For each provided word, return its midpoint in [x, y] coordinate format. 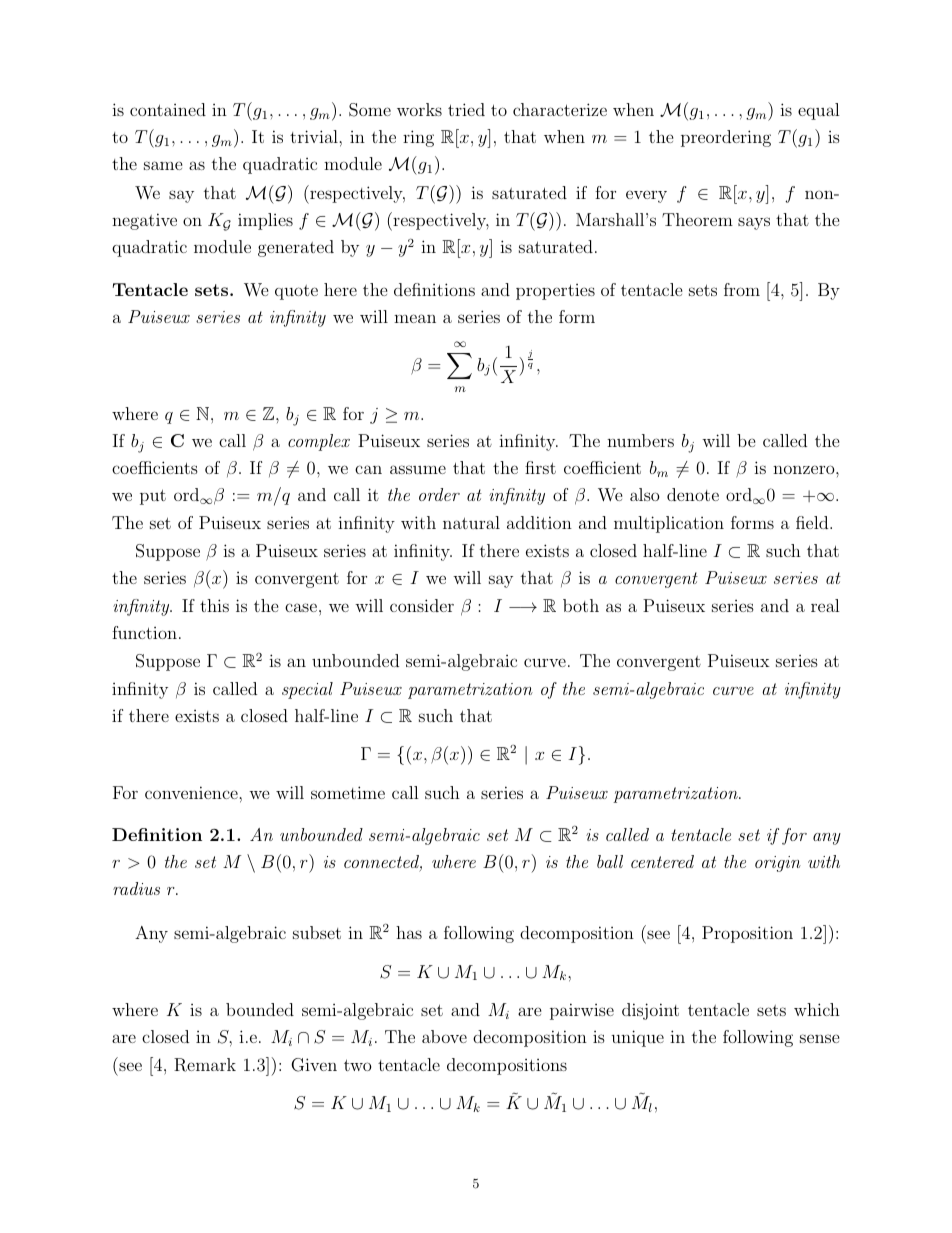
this [214, 605]
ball [610, 861]
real [825, 605]
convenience [192, 792]
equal [819, 111]
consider [422, 605]
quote [296, 292]
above [444, 1036]
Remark [205, 1065]
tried [466, 109]
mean [415, 318]
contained [168, 109]
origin [778, 864]
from [742, 289]
